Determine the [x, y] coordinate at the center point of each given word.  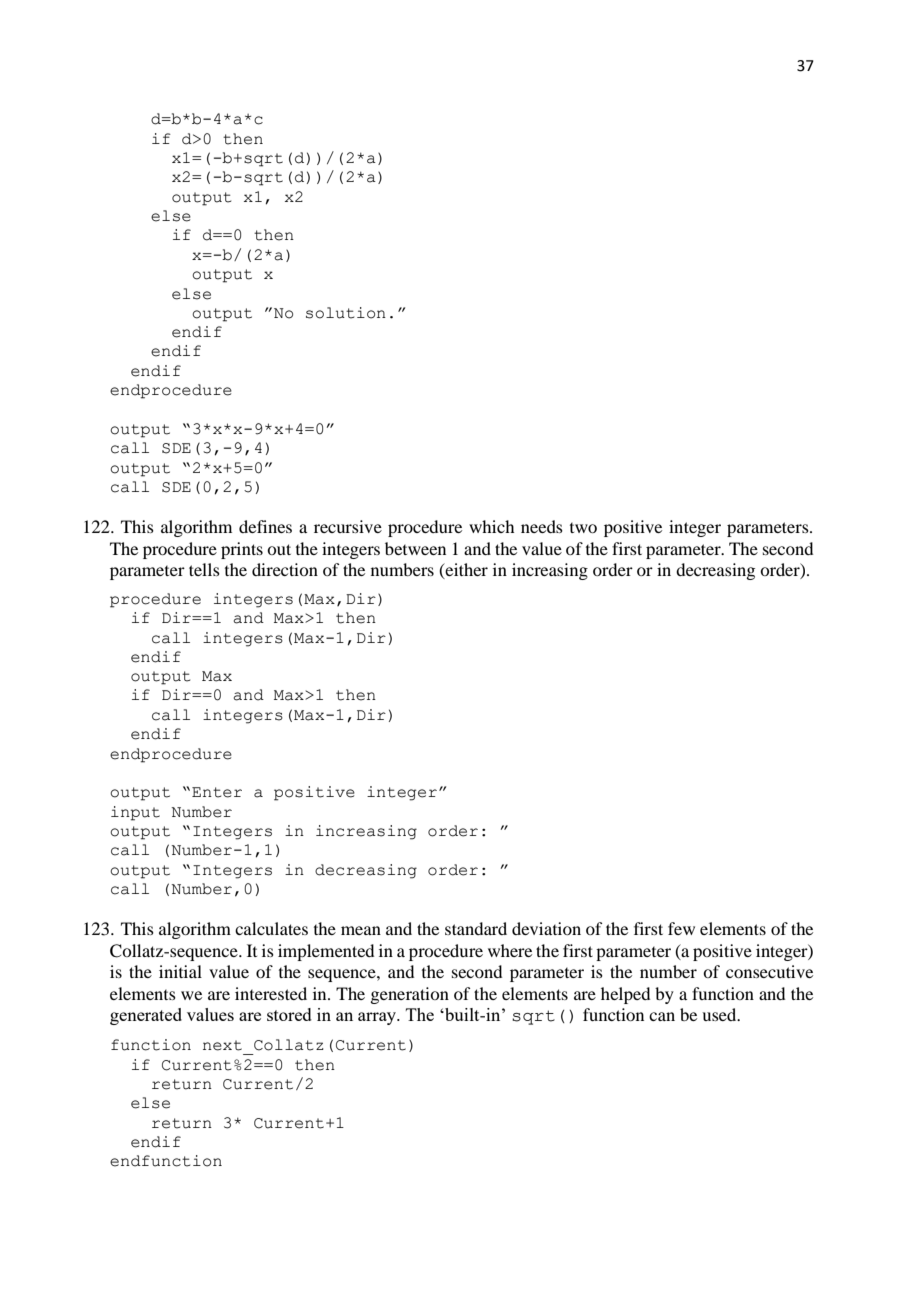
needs [542, 526]
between [415, 548]
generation [409, 995]
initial [180, 971]
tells [204, 569]
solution [346, 313]
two [583, 528]
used [720, 1014]
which [491, 526]
